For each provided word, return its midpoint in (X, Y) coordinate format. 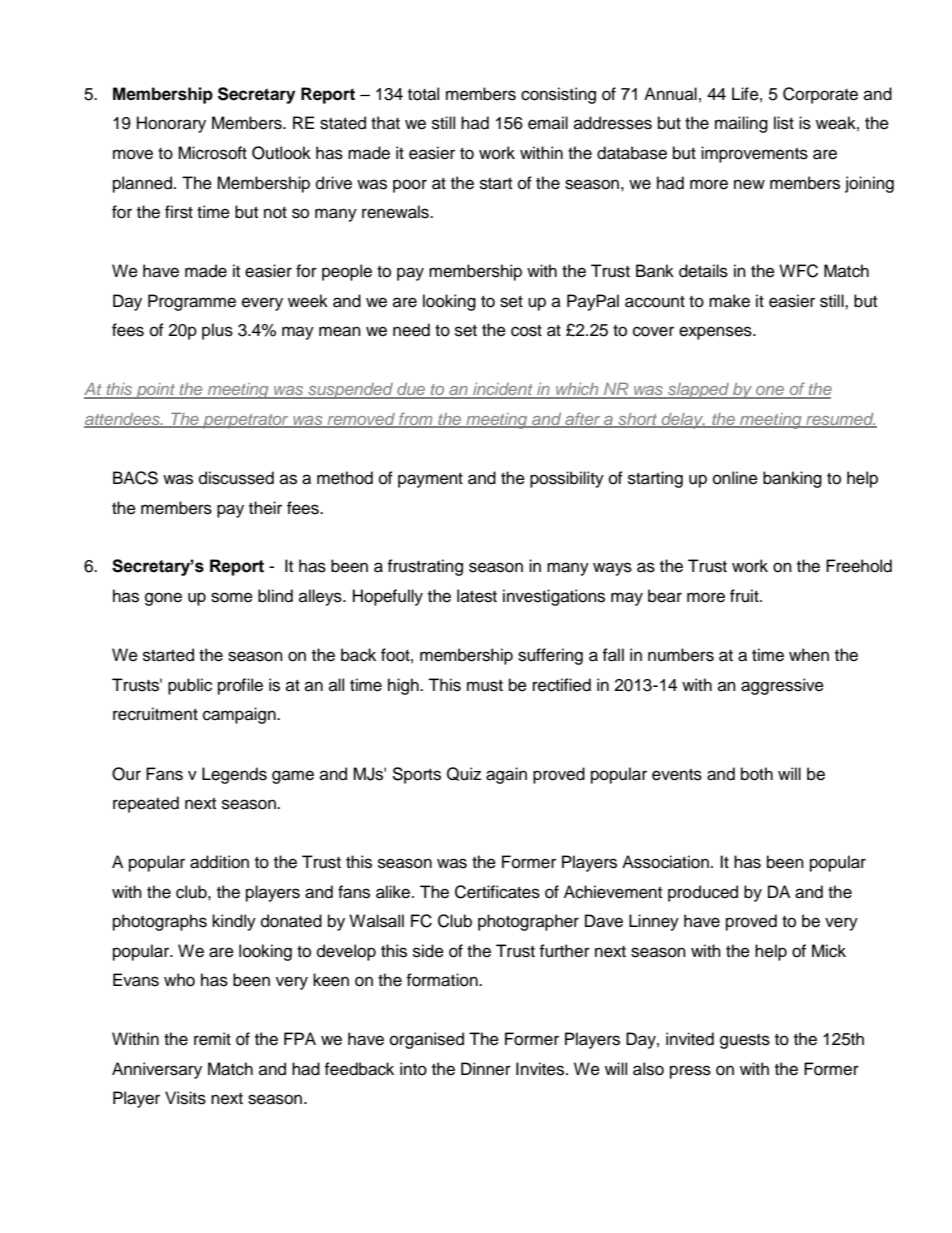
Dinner (486, 1069)
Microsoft (212, 153)
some (232, 597)
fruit (745, 596)
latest (477, 596)
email (548, 123)
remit (212, 1039)
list (784, 123)
